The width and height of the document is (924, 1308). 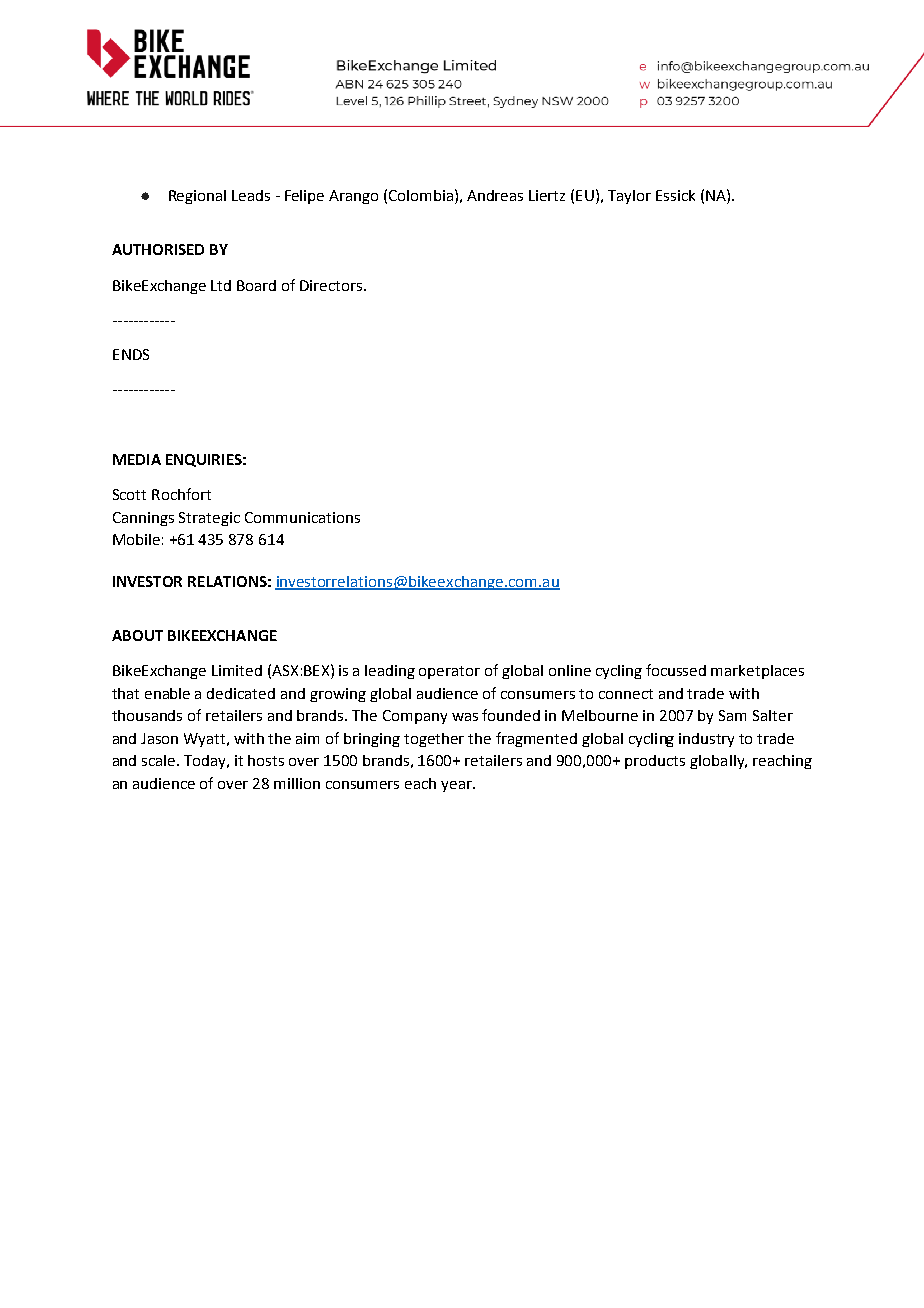 What do you see at coordinates (449, 672) in the document?
I see `operator` at bounding box center [449, 672].
